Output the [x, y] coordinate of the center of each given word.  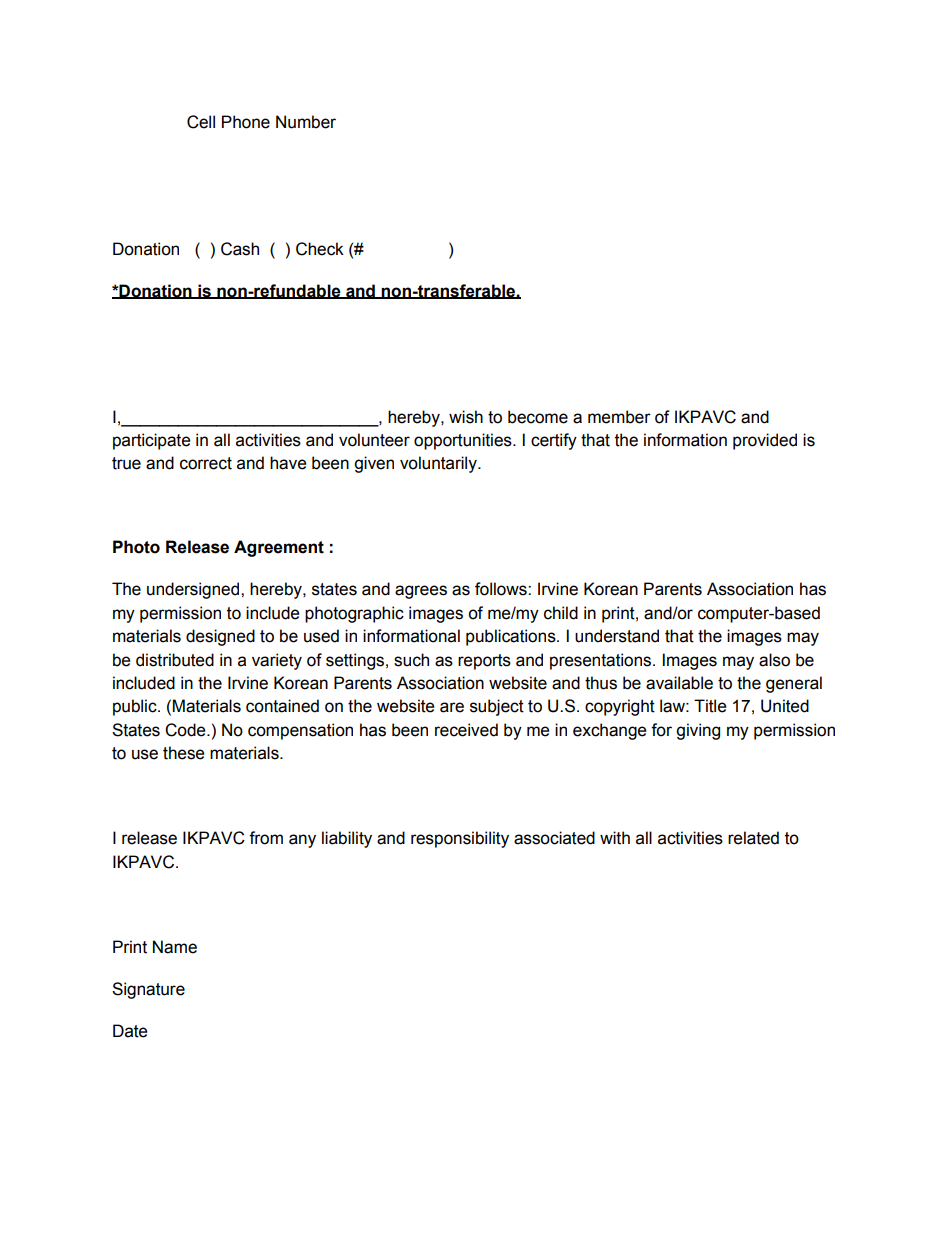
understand [617, 636]
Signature [148, 990]
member [619, 417]
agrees [421, 592]
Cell [201, 122]
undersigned [194, 590]
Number [306, 122]
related [753, 838]
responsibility [460, 839]
